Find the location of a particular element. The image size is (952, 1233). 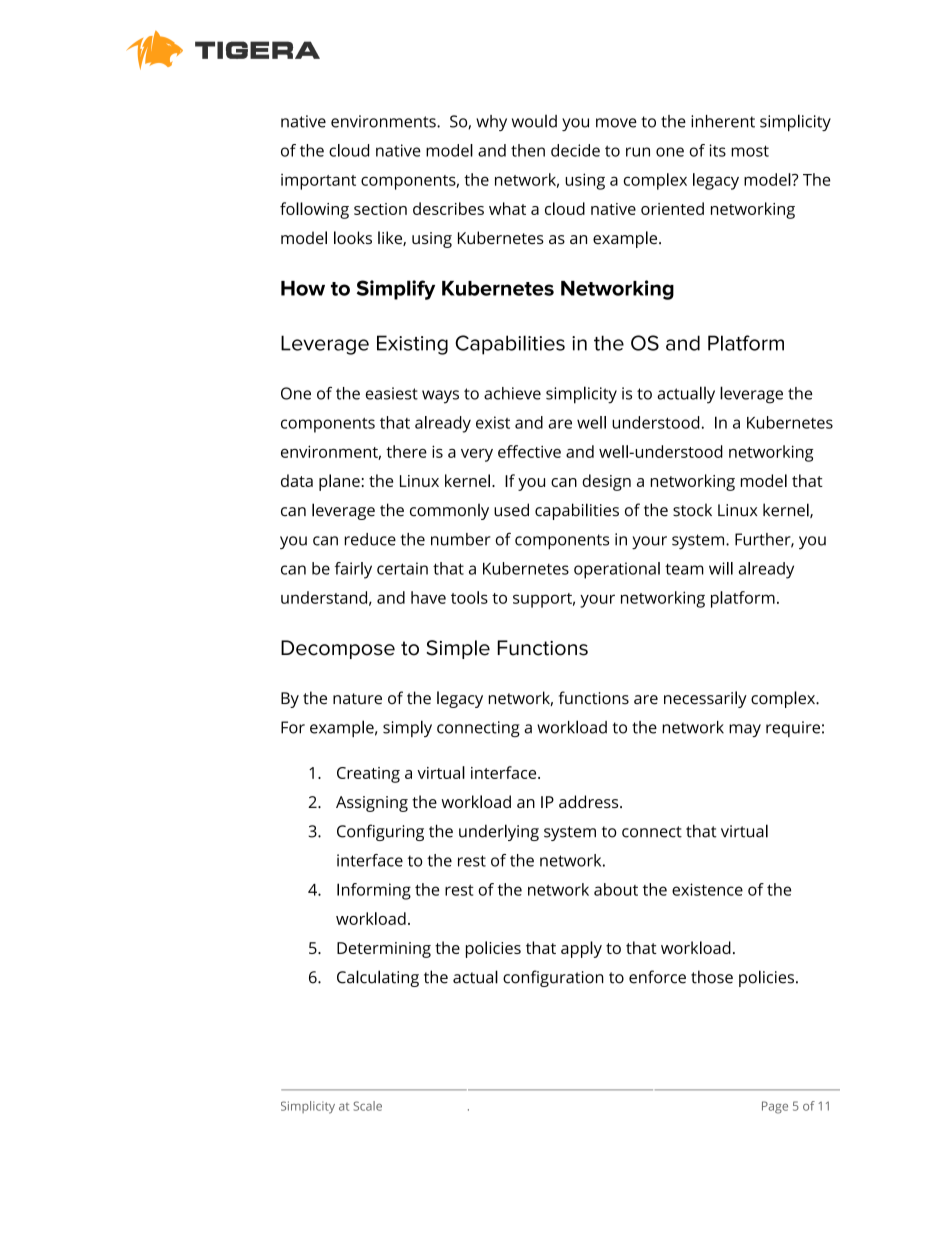

important is located at coordinates (318, 182).
